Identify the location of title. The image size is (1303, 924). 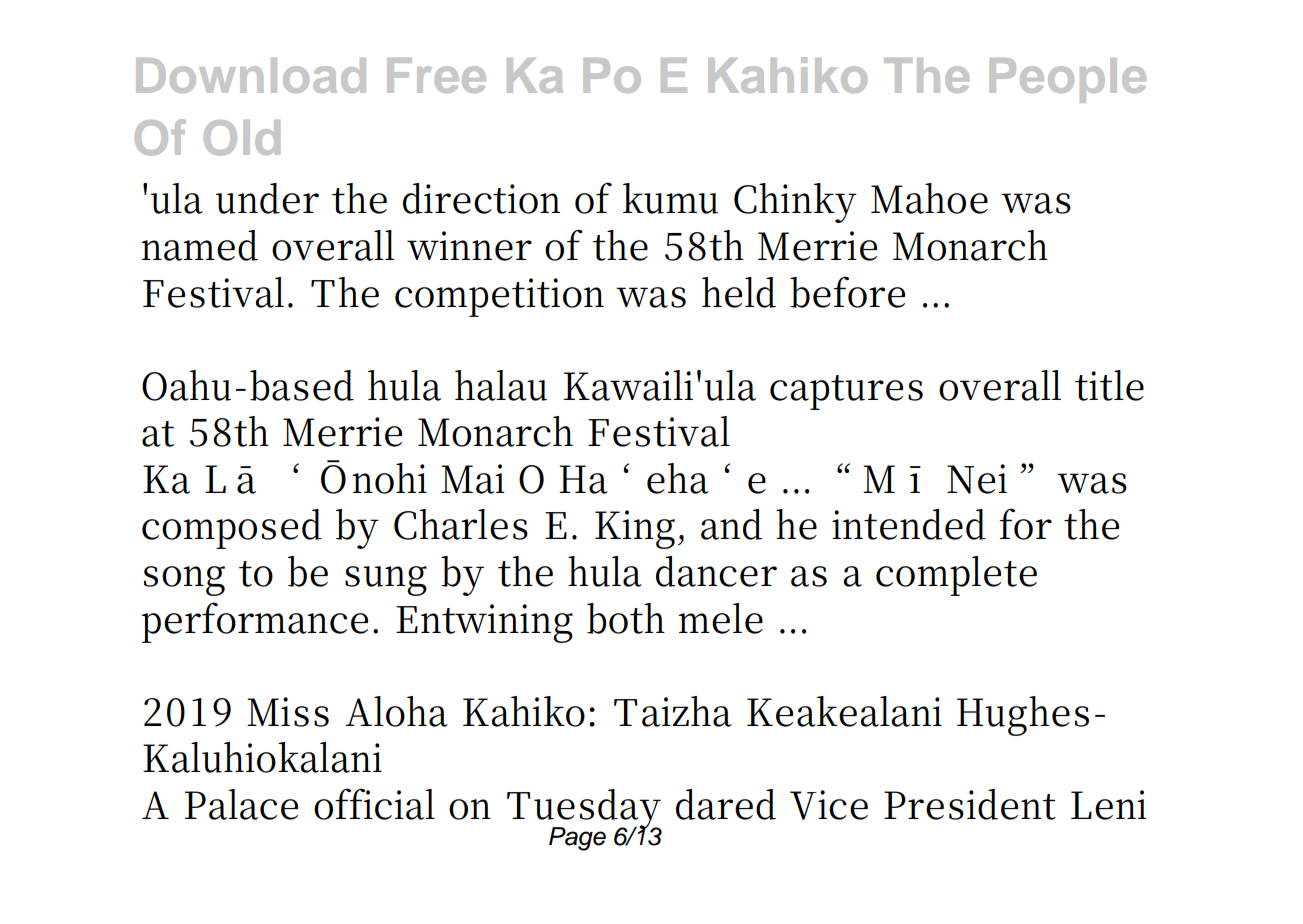
(1109, 385).
